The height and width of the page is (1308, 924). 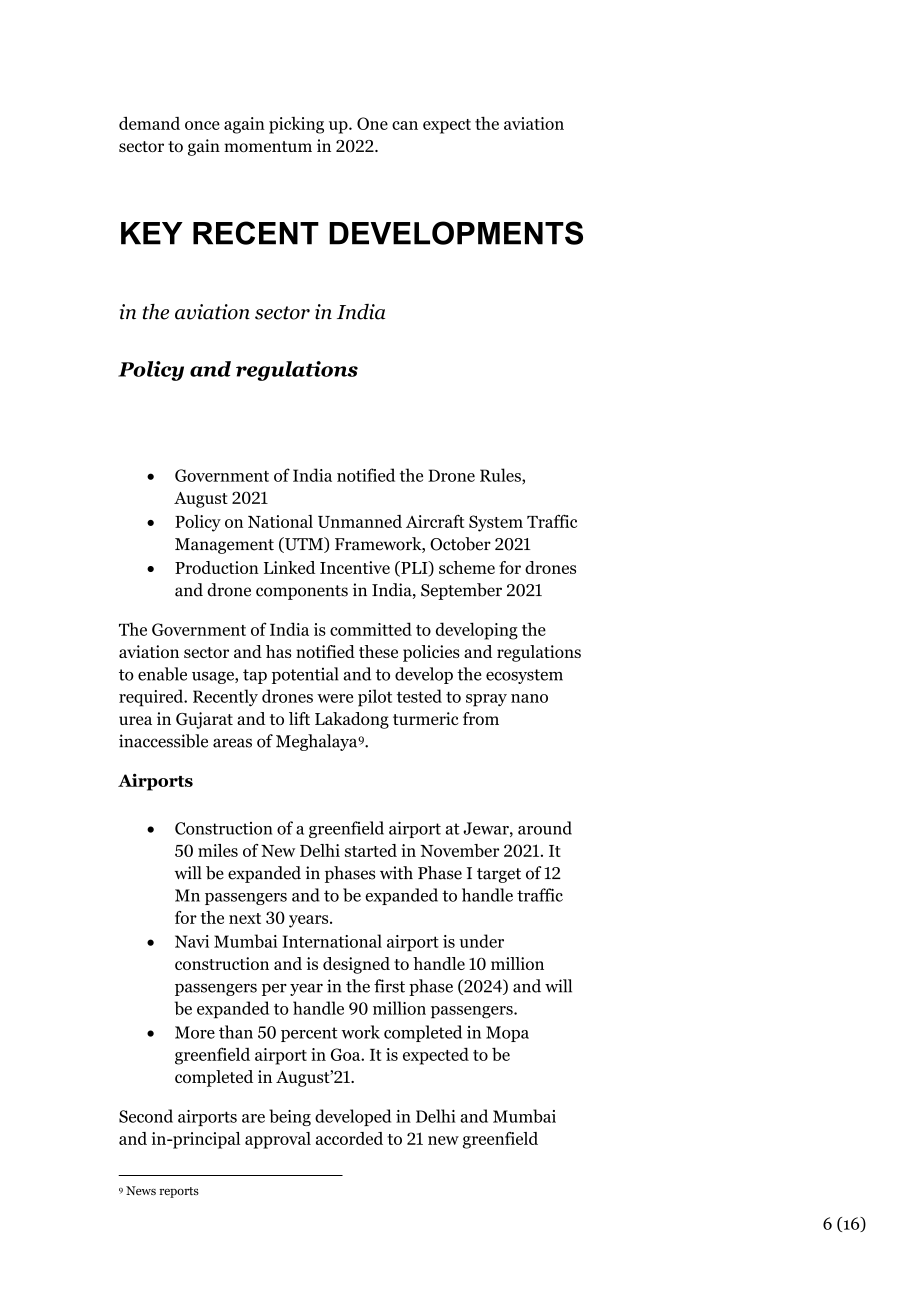 What do you see at coordinates (349, 1138) in the page?
I see `accorded` at bounding box center [349, 1138].
